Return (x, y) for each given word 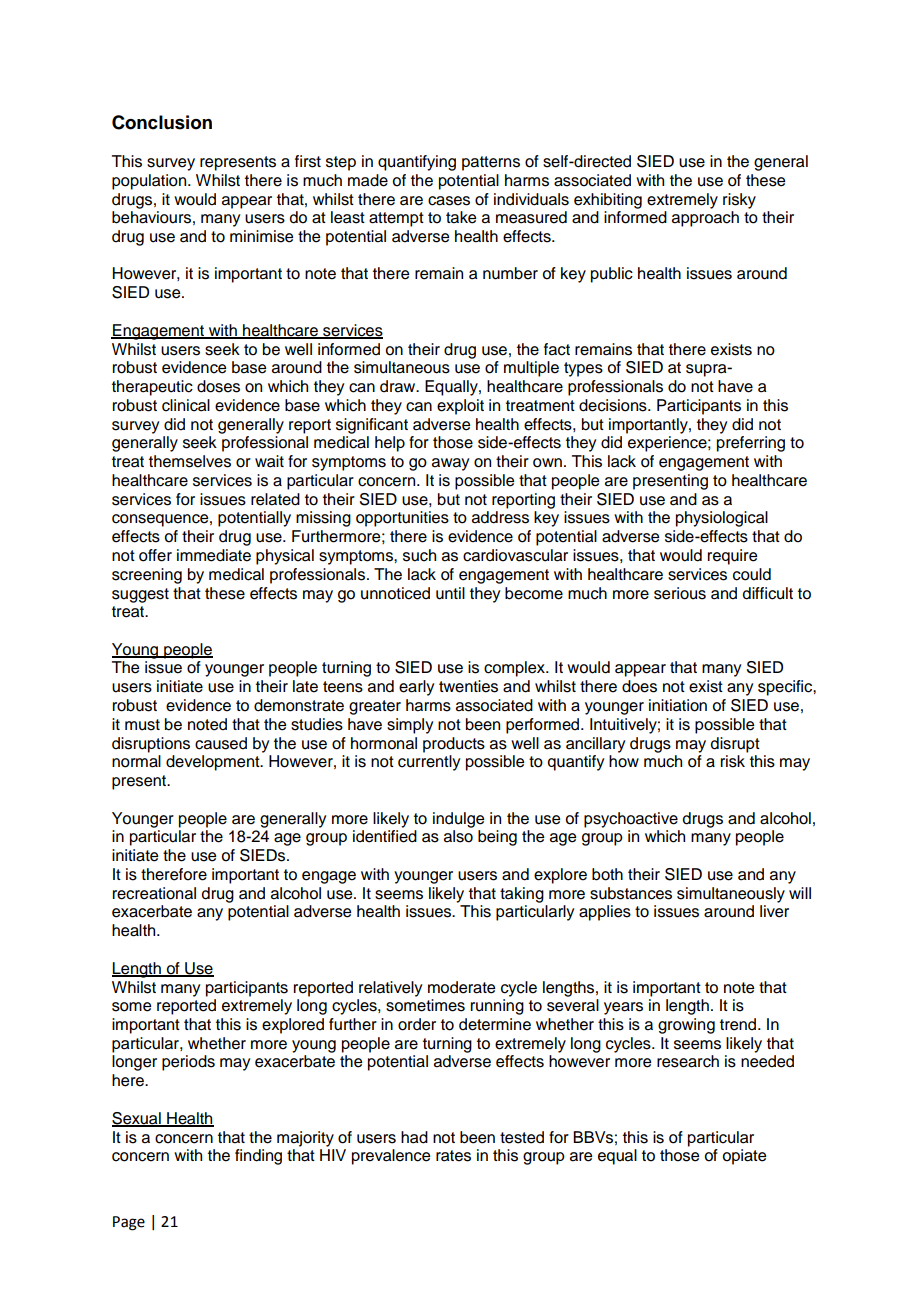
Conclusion (162, 122)
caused (221, 743)
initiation (678, 705)
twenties (468, 686)
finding (258, 1157)
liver (774, 911)
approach (705, 219)
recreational (154, 893)
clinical (186, 405)
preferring (751, 444)
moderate (461, 987)
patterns (491, 163)
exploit (460, 407)
